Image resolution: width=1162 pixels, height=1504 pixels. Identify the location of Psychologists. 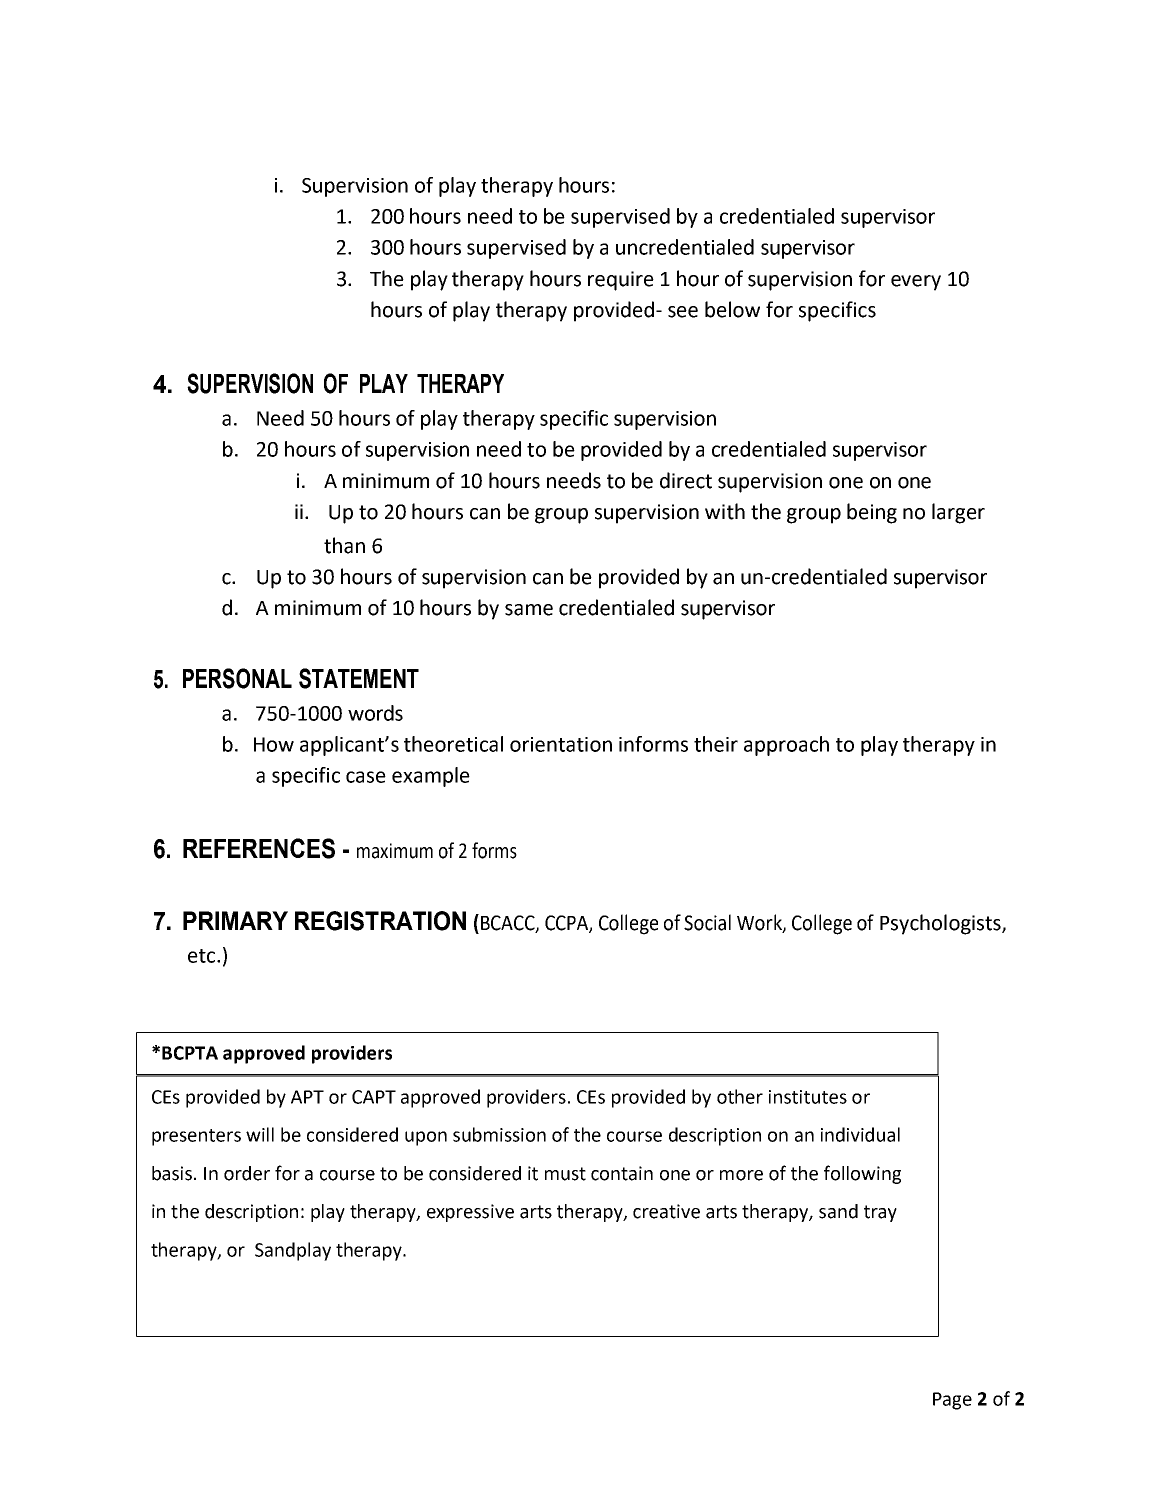
(941, 924).
